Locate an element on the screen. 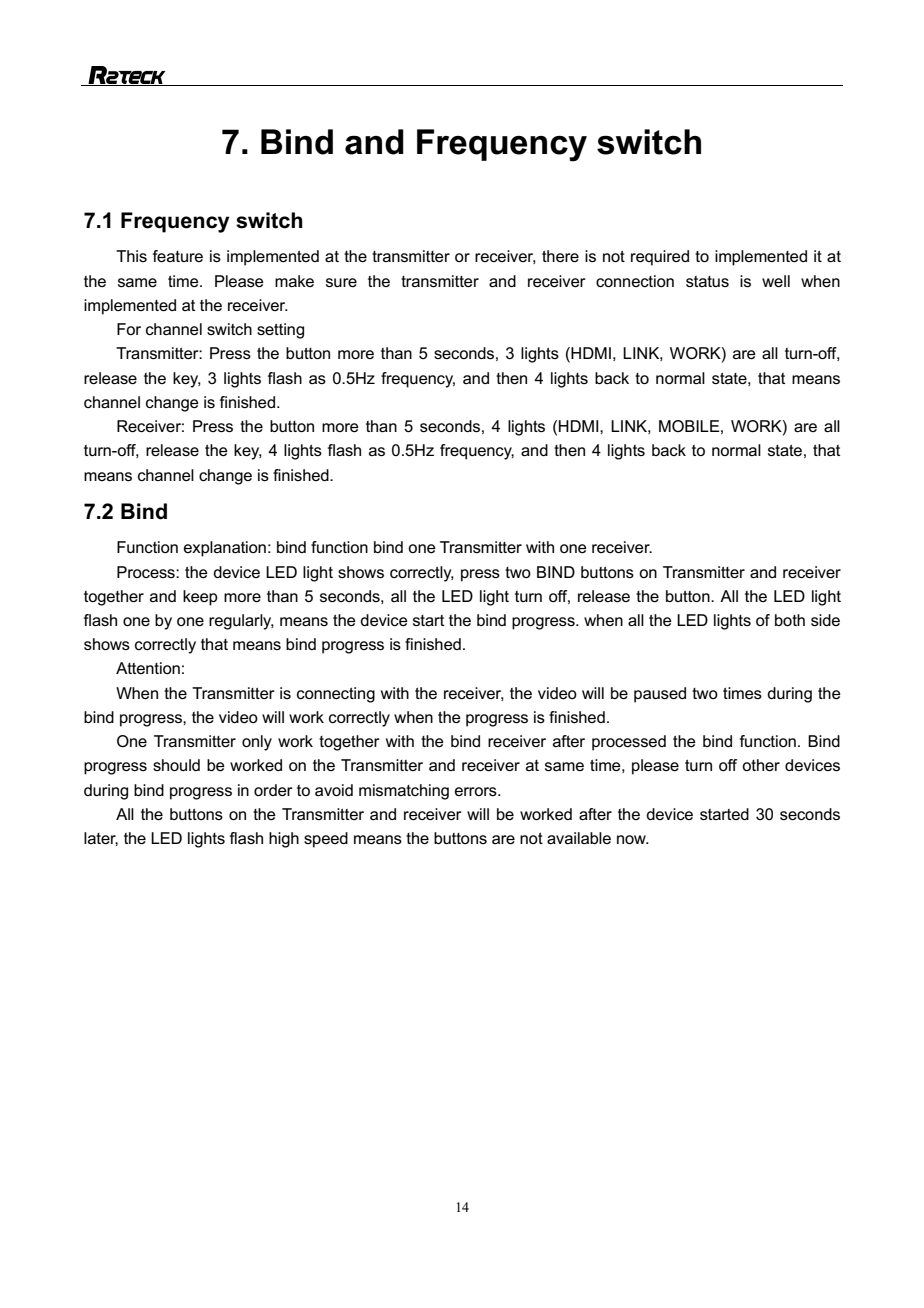 The height and width of the screenshot is (1308, 924). well is located at coordinates (776, 281).
